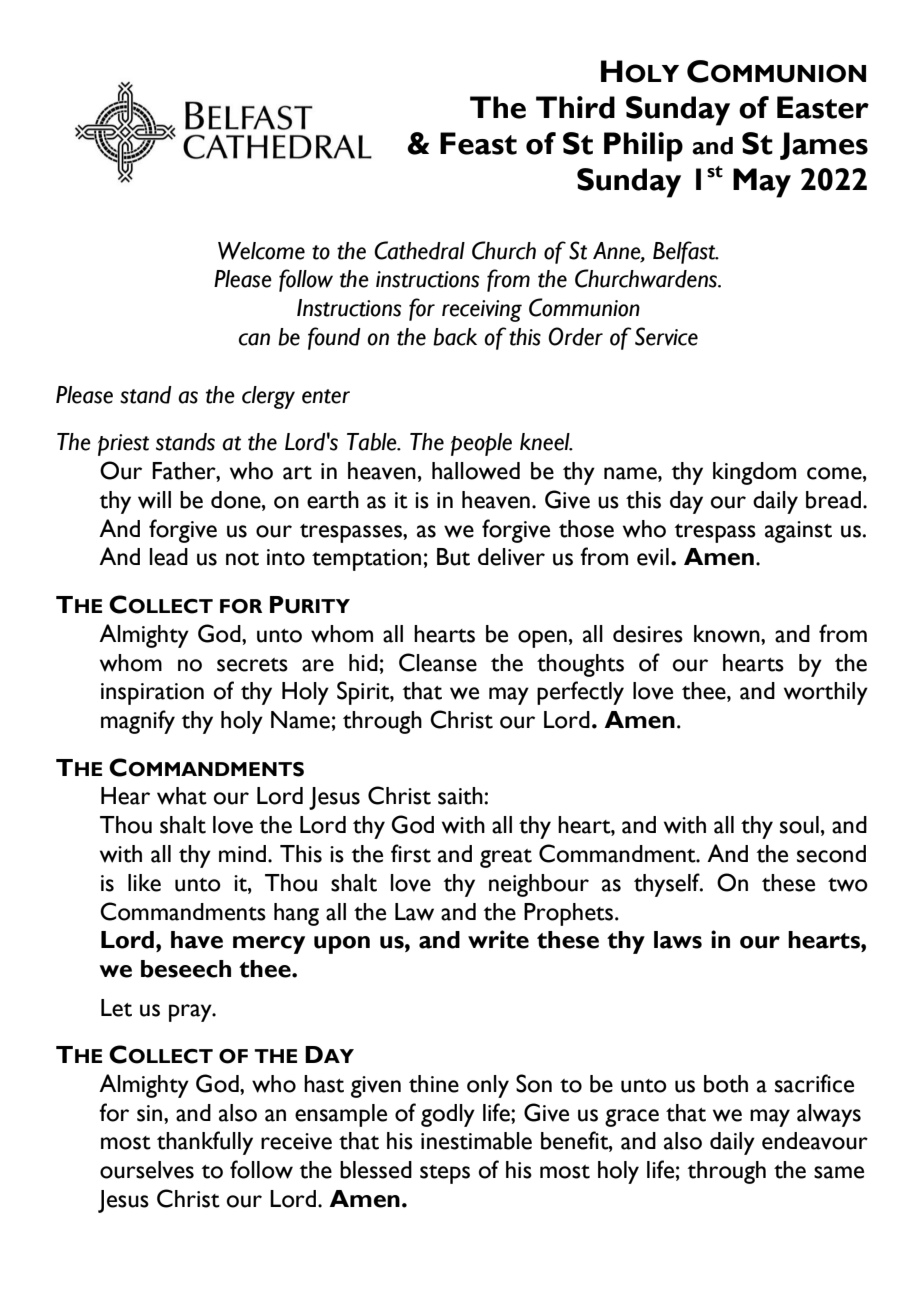 The height and width of the page is (1307, 924). What do you see at coordinates (478, 143) in the page?
I see `Feast` at bounding box center [478, 143].
